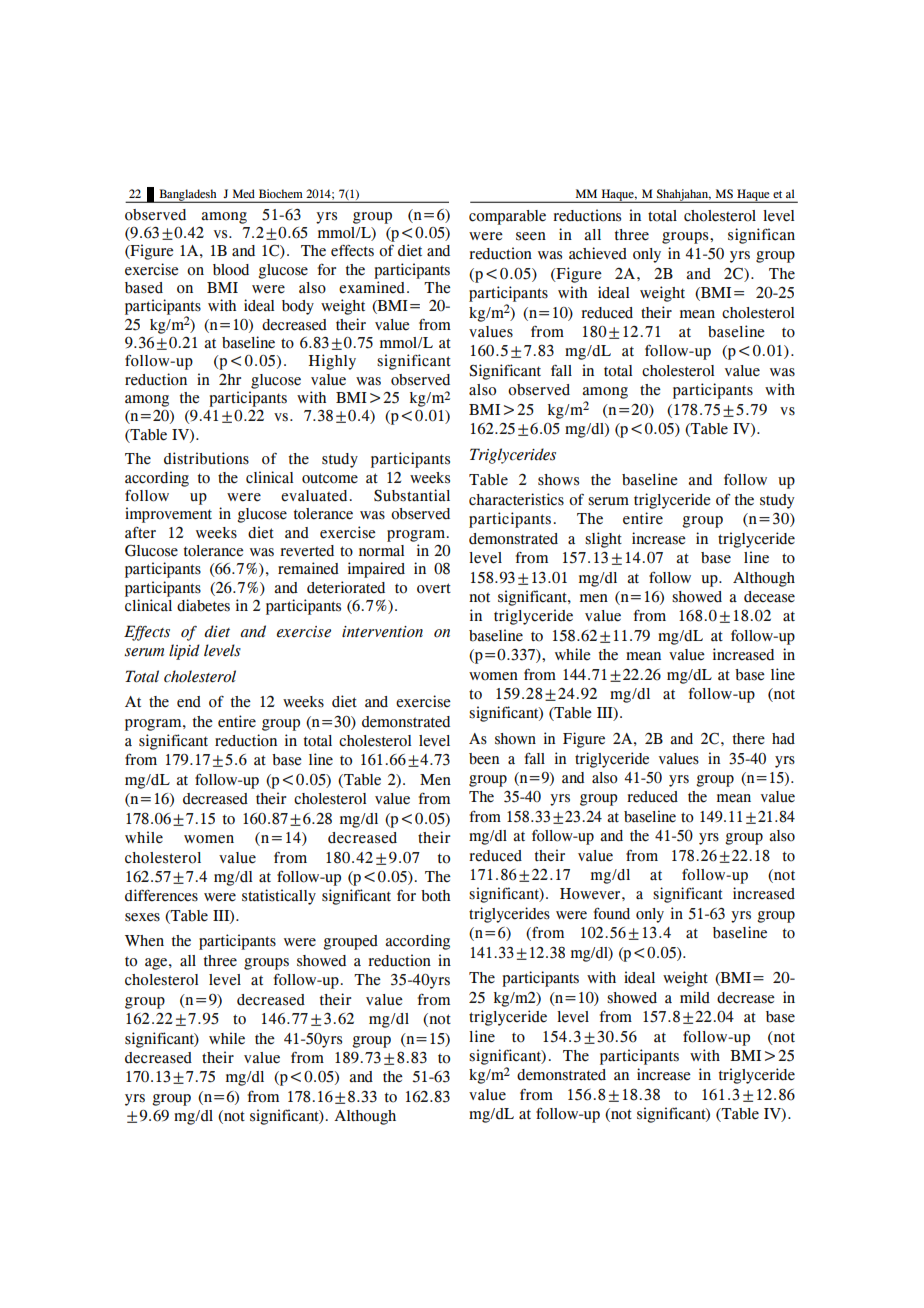 The width and height of the document is (924, 1308). I want to click on shows, so click(558, 480).
